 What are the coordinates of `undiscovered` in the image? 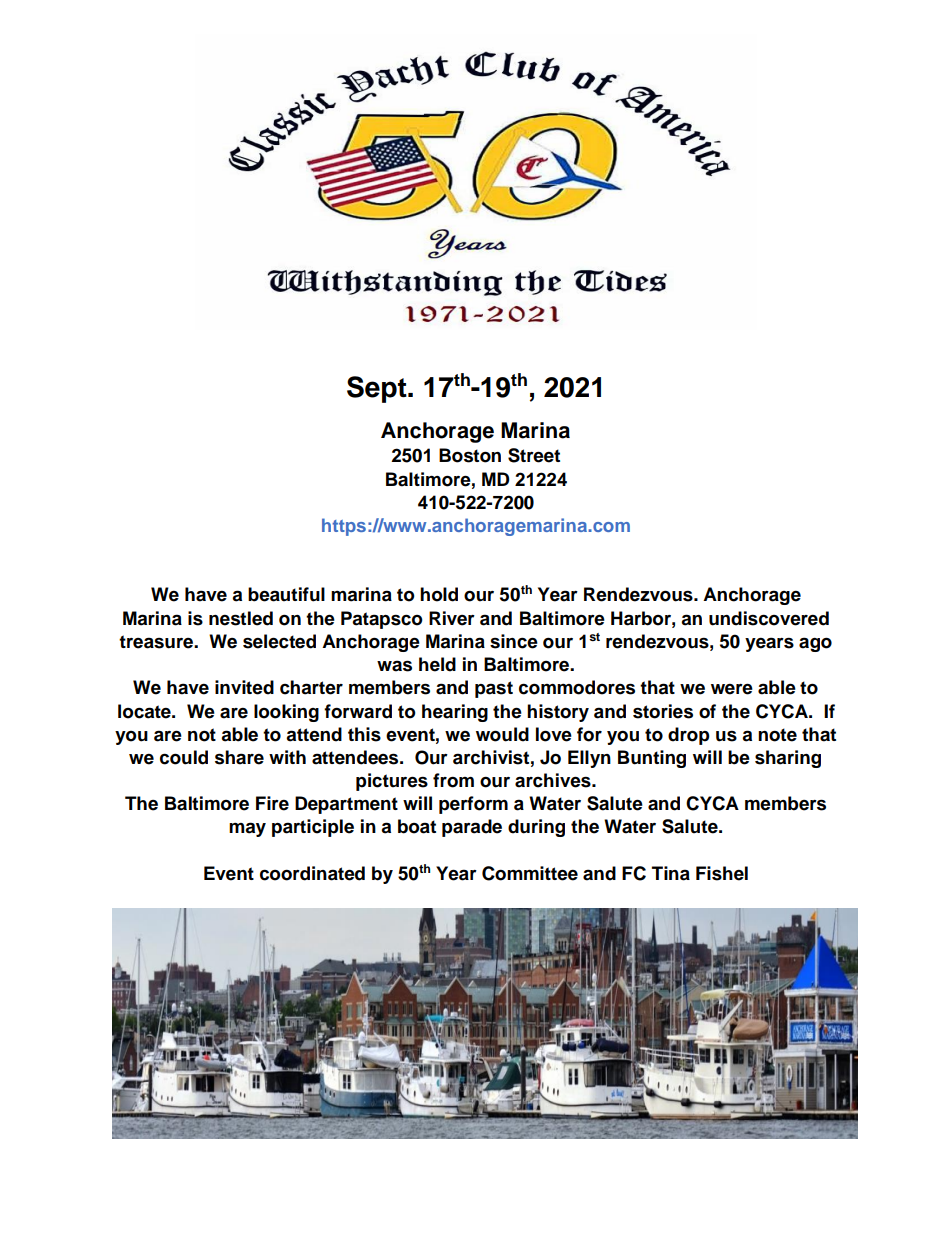 It's located at (769, 618).
